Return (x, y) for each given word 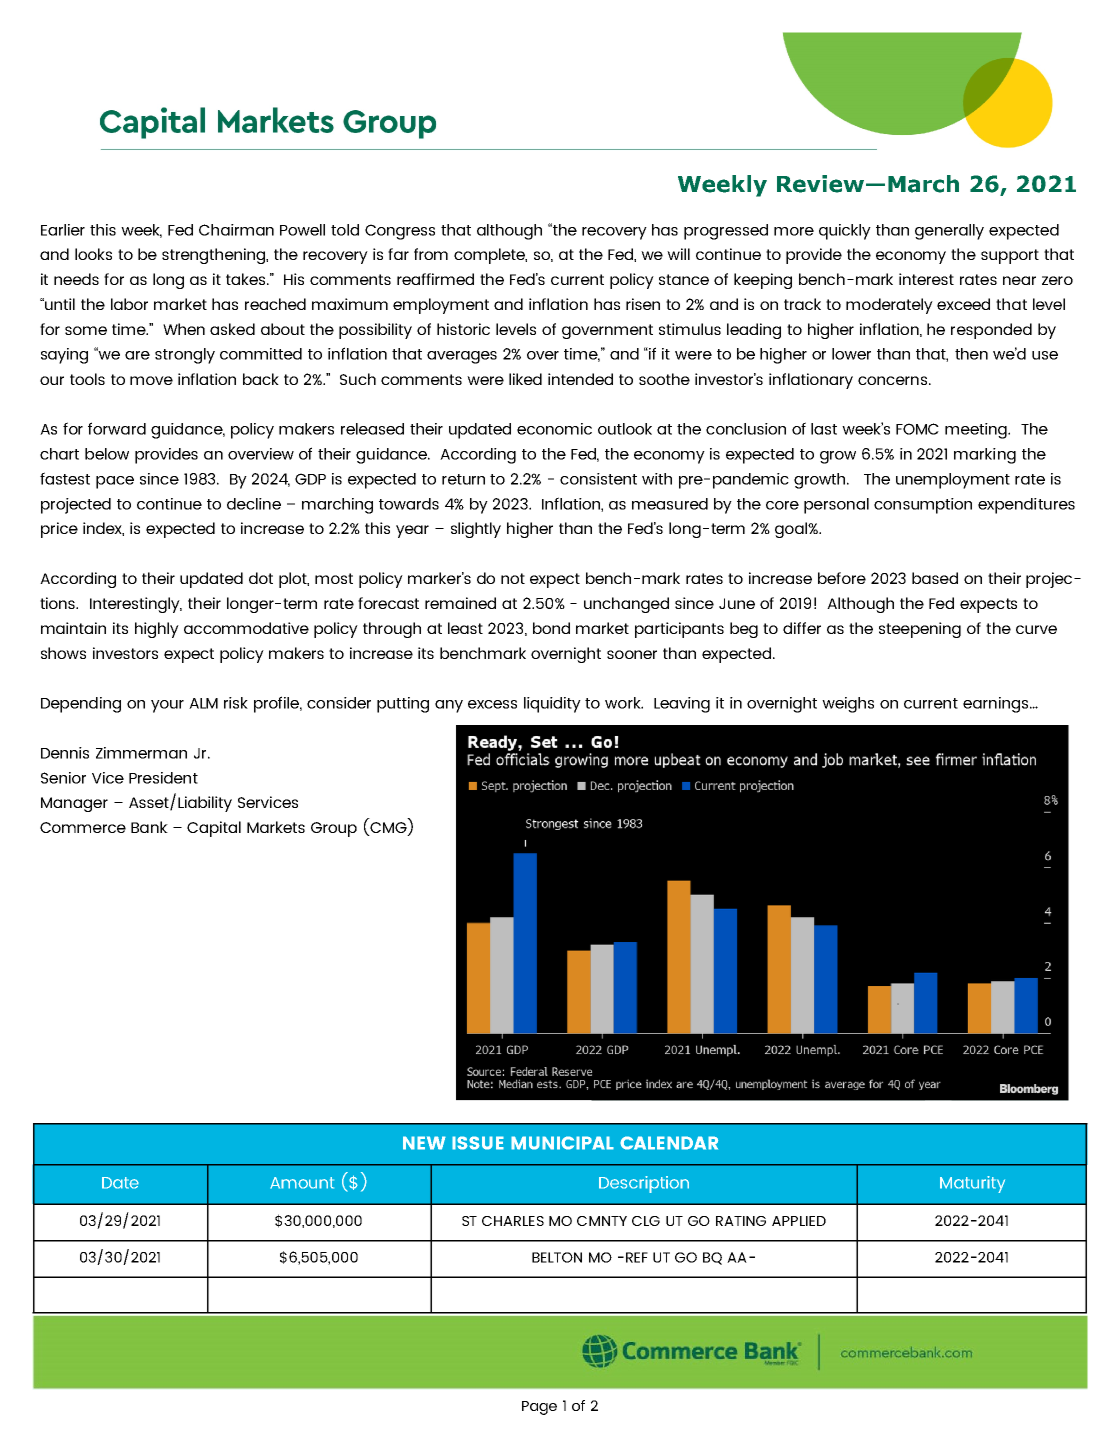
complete (490, 256)
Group (334, 829)
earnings (997, 705)
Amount (302, 1183)
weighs (848, 705)
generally (949, 232)
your (167, 706)
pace (115, 482)
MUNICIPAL (562, 1143)
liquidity (552, 705)
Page (539, 1408)
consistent (598, 479)
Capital (214, 829)
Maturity (972, 1184)
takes (247, 279)
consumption (923, 506)
